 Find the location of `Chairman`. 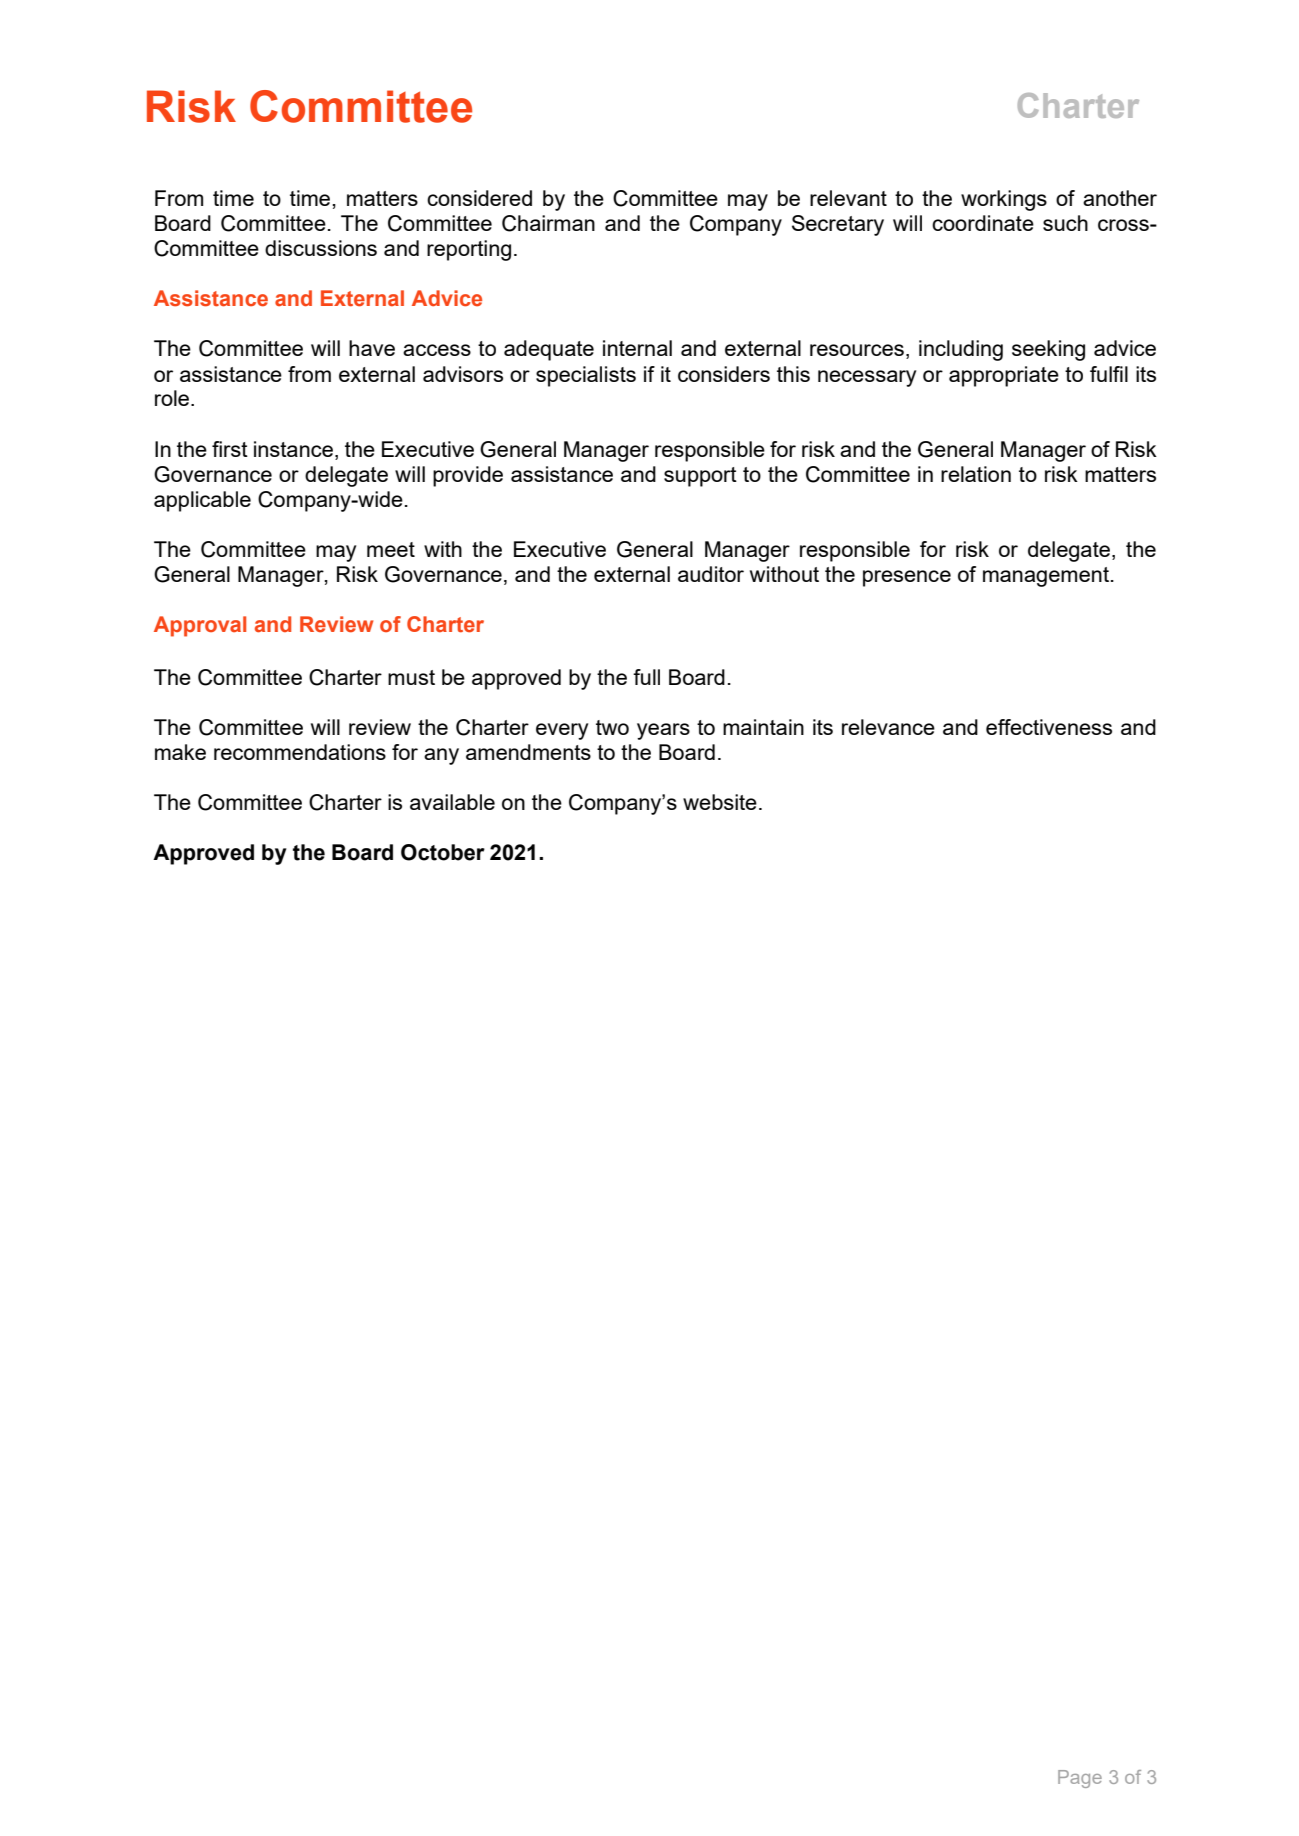

Chairman is located at coordinates (548, 223).
